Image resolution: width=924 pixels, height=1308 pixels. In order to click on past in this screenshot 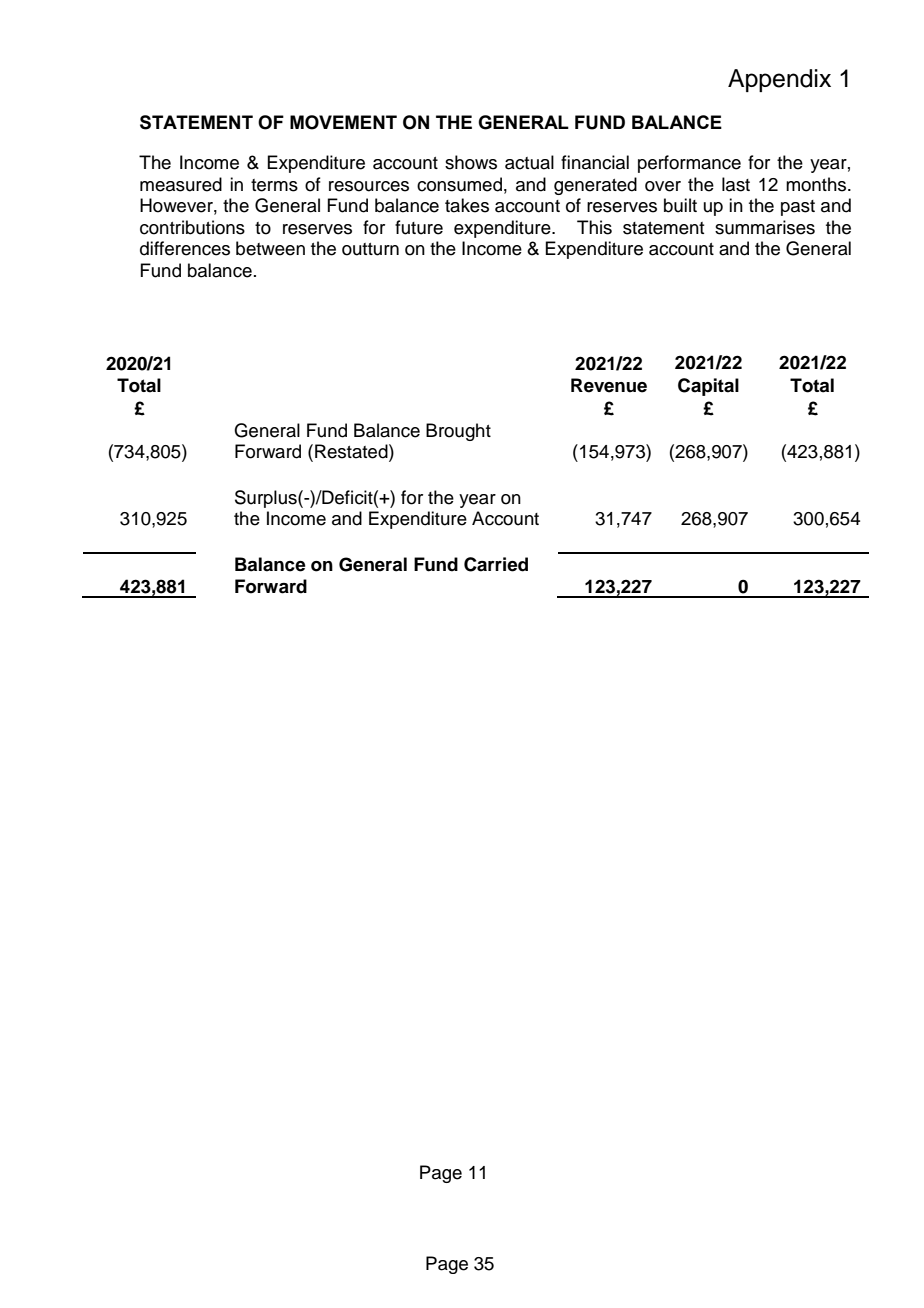, I will do `click(798, 208)`.
